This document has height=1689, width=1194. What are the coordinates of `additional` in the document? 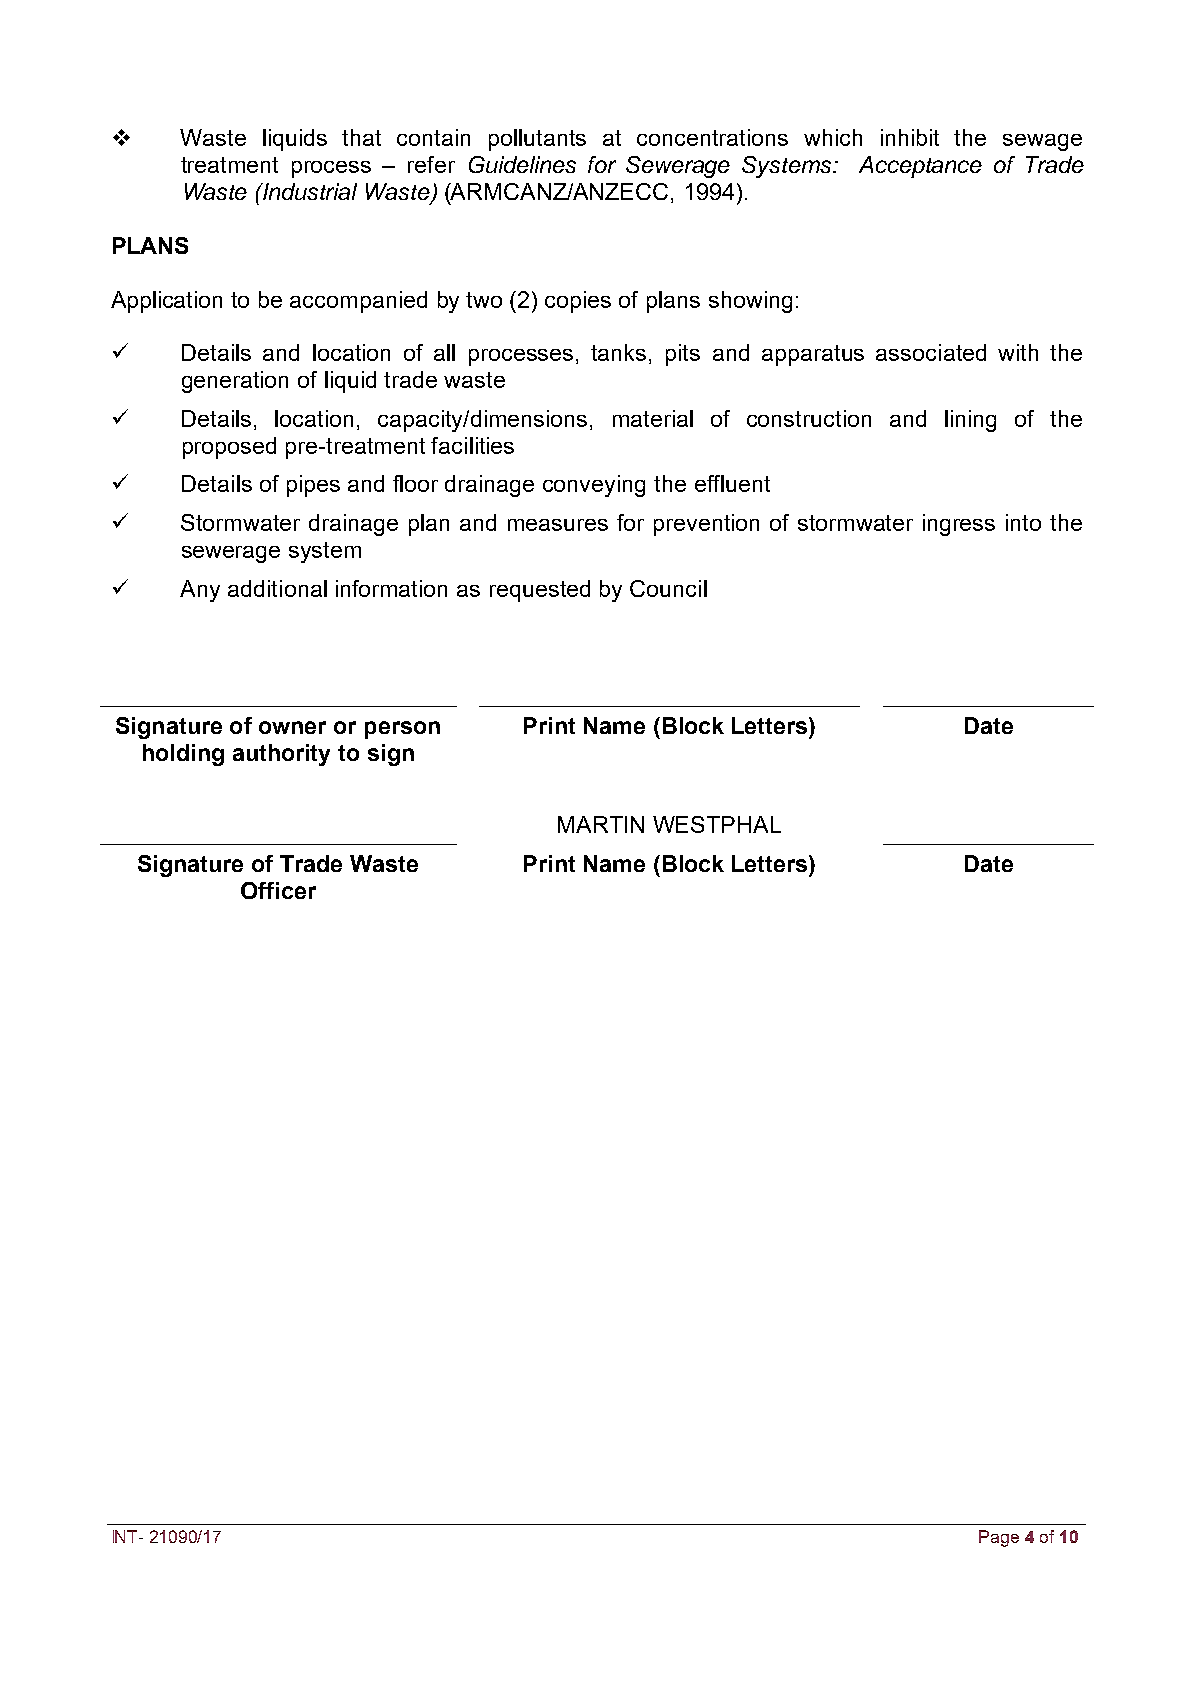 It's located at (277, 588).
